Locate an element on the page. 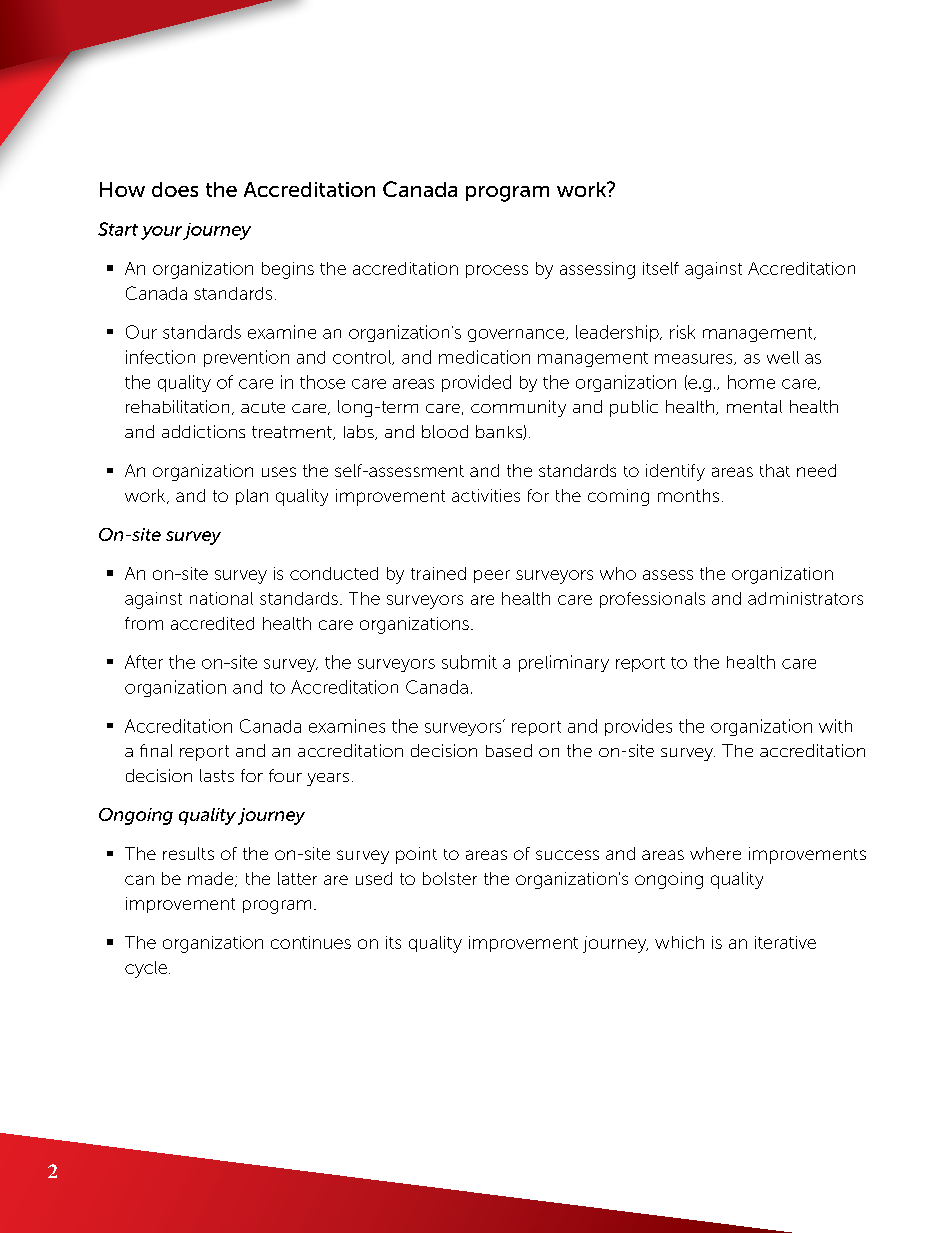 This document has width=952, height=1233. cycle is located at coordinates (146, 969).
